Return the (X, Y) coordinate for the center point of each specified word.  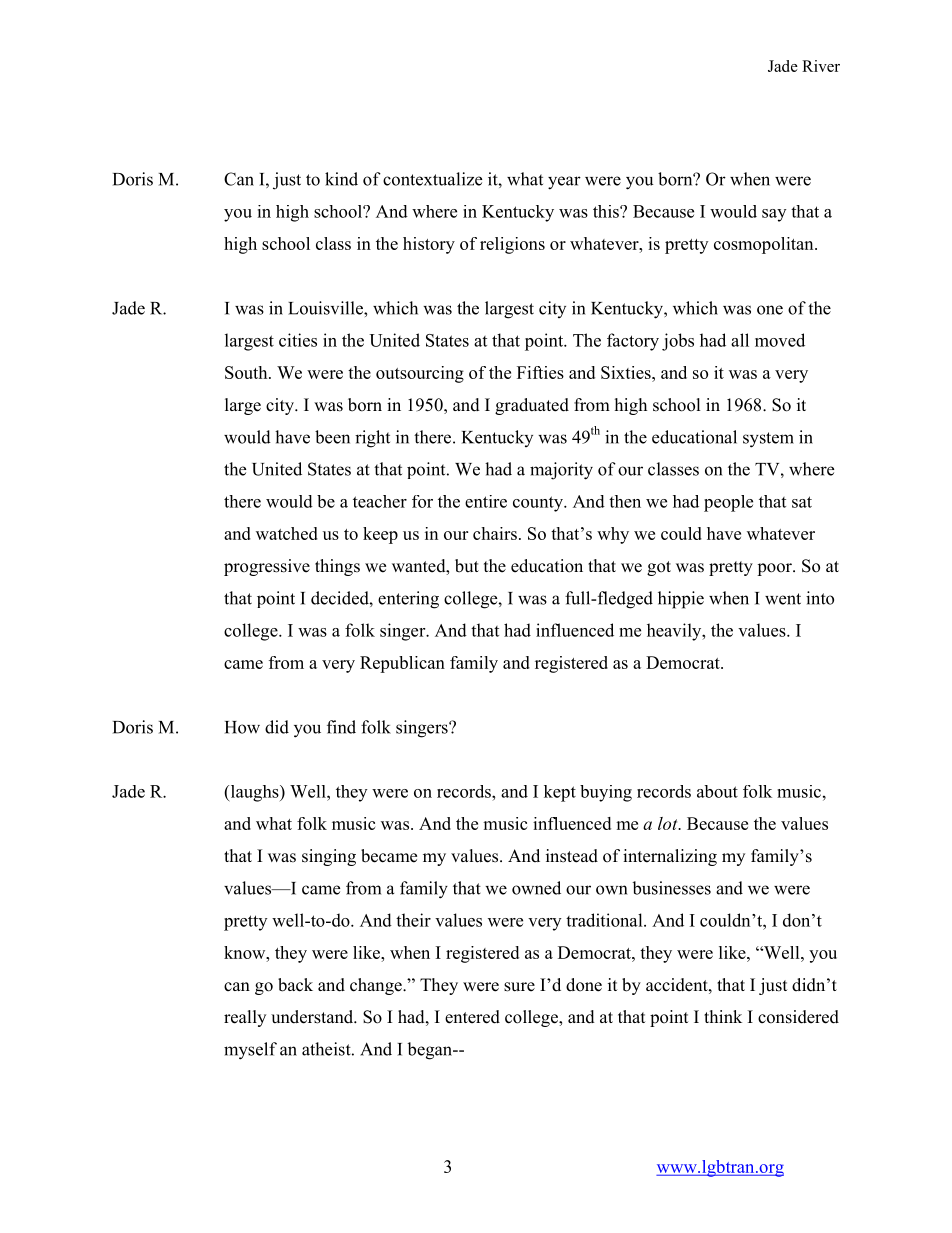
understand (313, 1017)
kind (341, 179)
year (564, 183)
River (821, 66)
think (723, 1016)
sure (519, 987)
